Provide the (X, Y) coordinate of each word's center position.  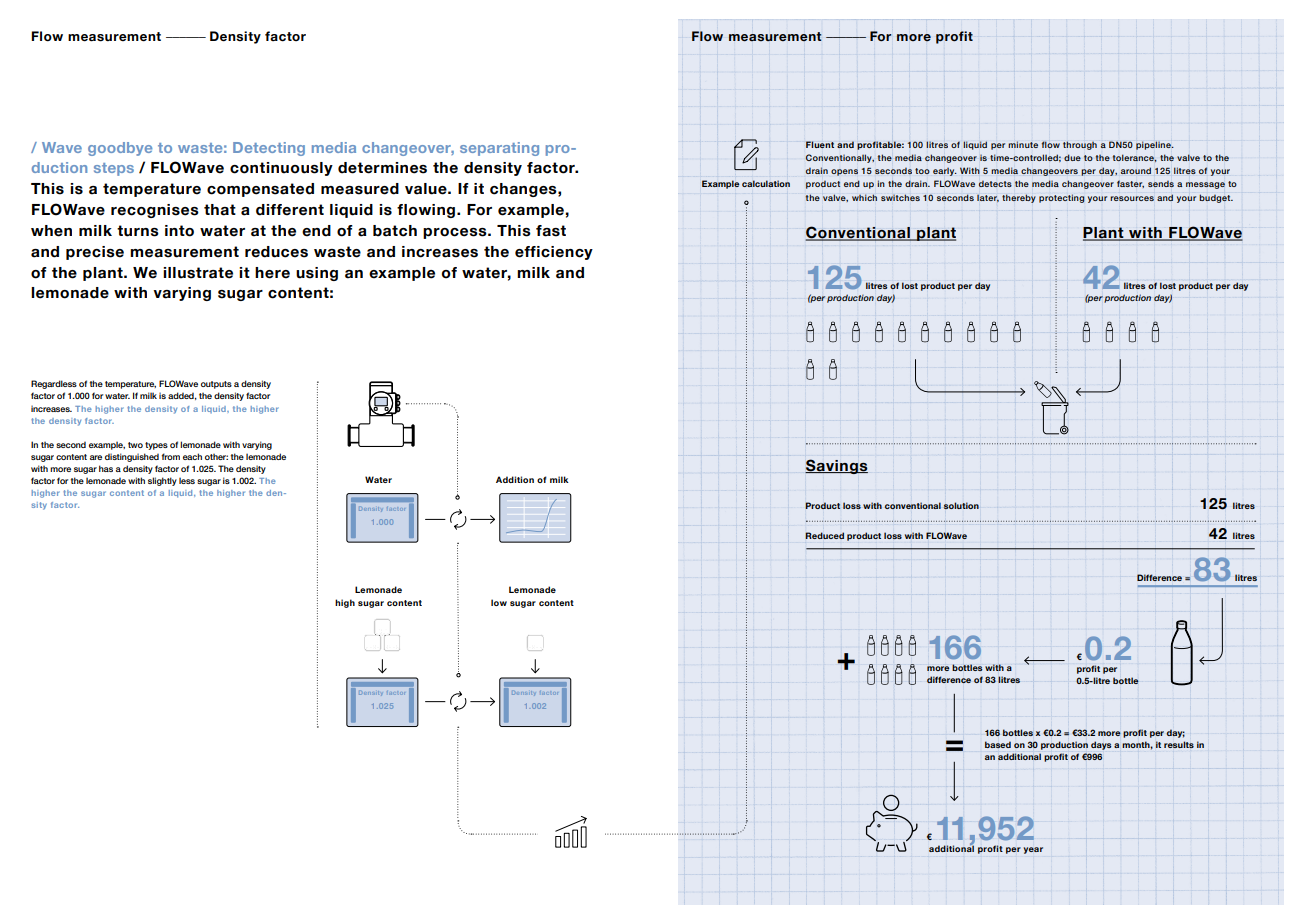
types (156, 446)
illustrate (198, 273)
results (1179, 744)
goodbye (120, 149)
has (106, 468)
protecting (1062, 198)
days (1101, 745)
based (998, 744)
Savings (836, 466)
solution (961, 505)
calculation (766, 183)
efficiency (554, 253)
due (1072, 157)
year (1033, 850)
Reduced (824, 535)
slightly (162, 481)
